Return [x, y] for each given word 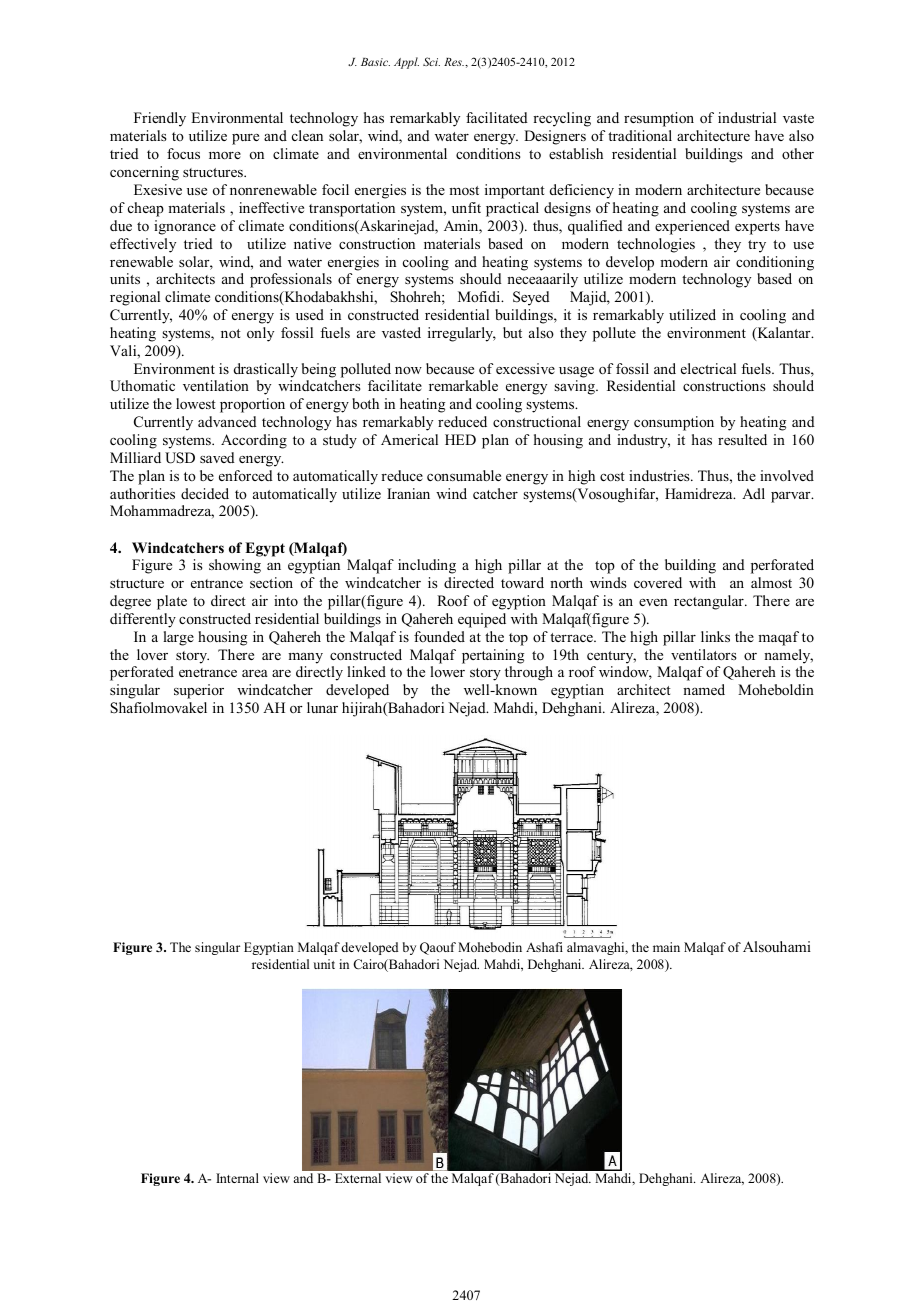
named [704, 689]
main [666, 947]
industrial [747, 117]
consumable [464, 475]
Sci [431, 61]
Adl [753, 493]
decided [205, 493]
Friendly [160, 119]
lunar [322, 707]
